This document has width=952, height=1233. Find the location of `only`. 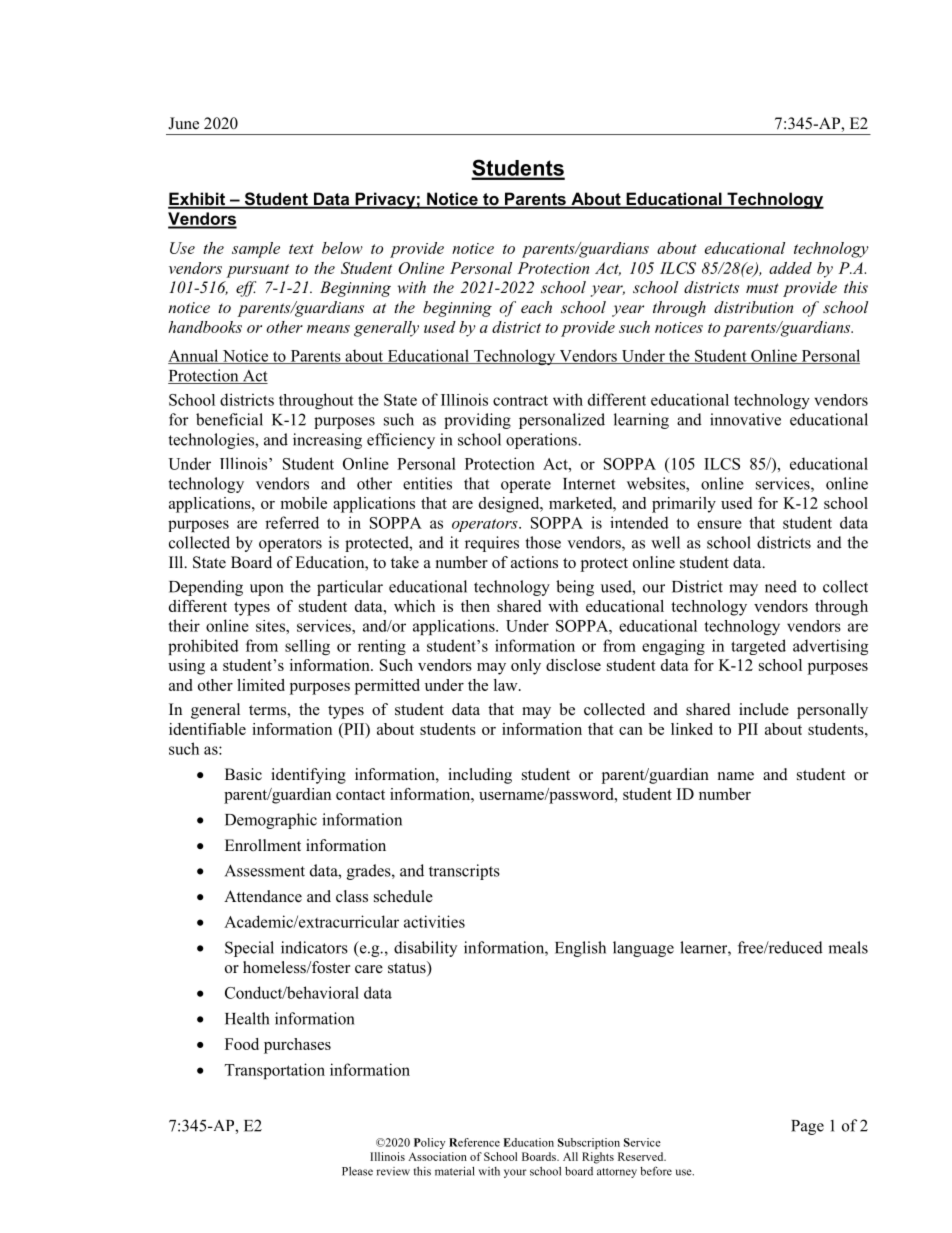

only is located at coordinates (526, 667).
